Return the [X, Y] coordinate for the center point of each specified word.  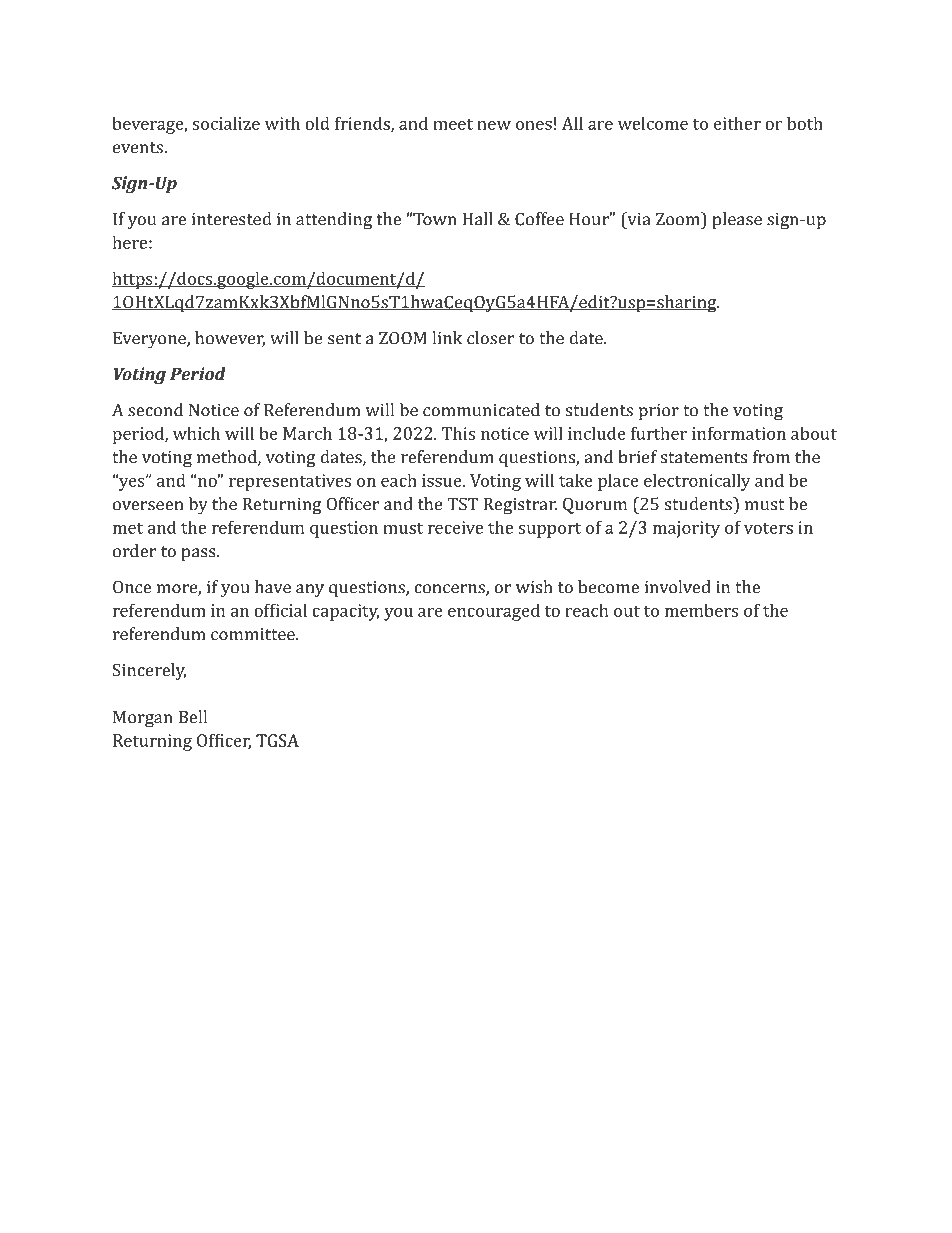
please [737, 220]
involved [678, 587]
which [196, 433]
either [737, 123]
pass [199, 554]
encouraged [494, 612]
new [494, 125]
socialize [226, 123]
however [230, 339]
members [701, 610]
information [739, 433]
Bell [193, 717]
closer [490, 338]
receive [455, 527]
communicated [481, 410]
